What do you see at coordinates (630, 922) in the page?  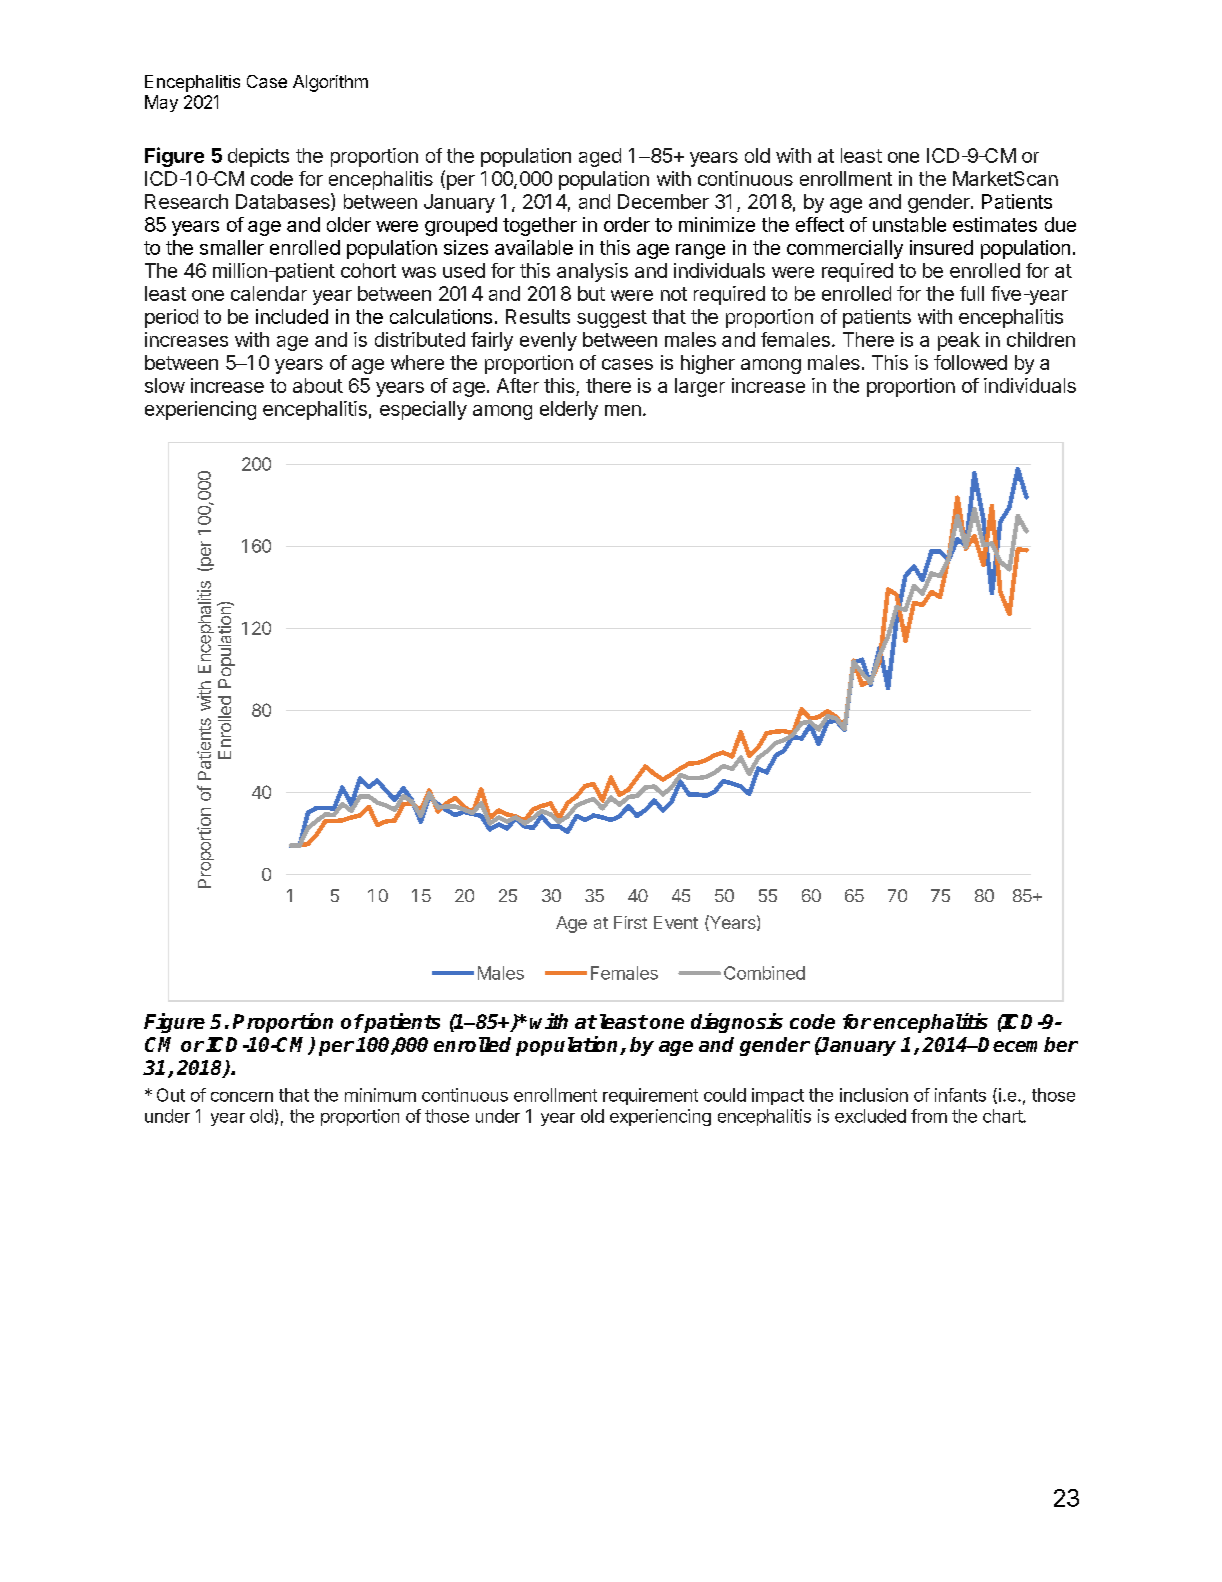 I see `First` at bounding box center [630, 922].
